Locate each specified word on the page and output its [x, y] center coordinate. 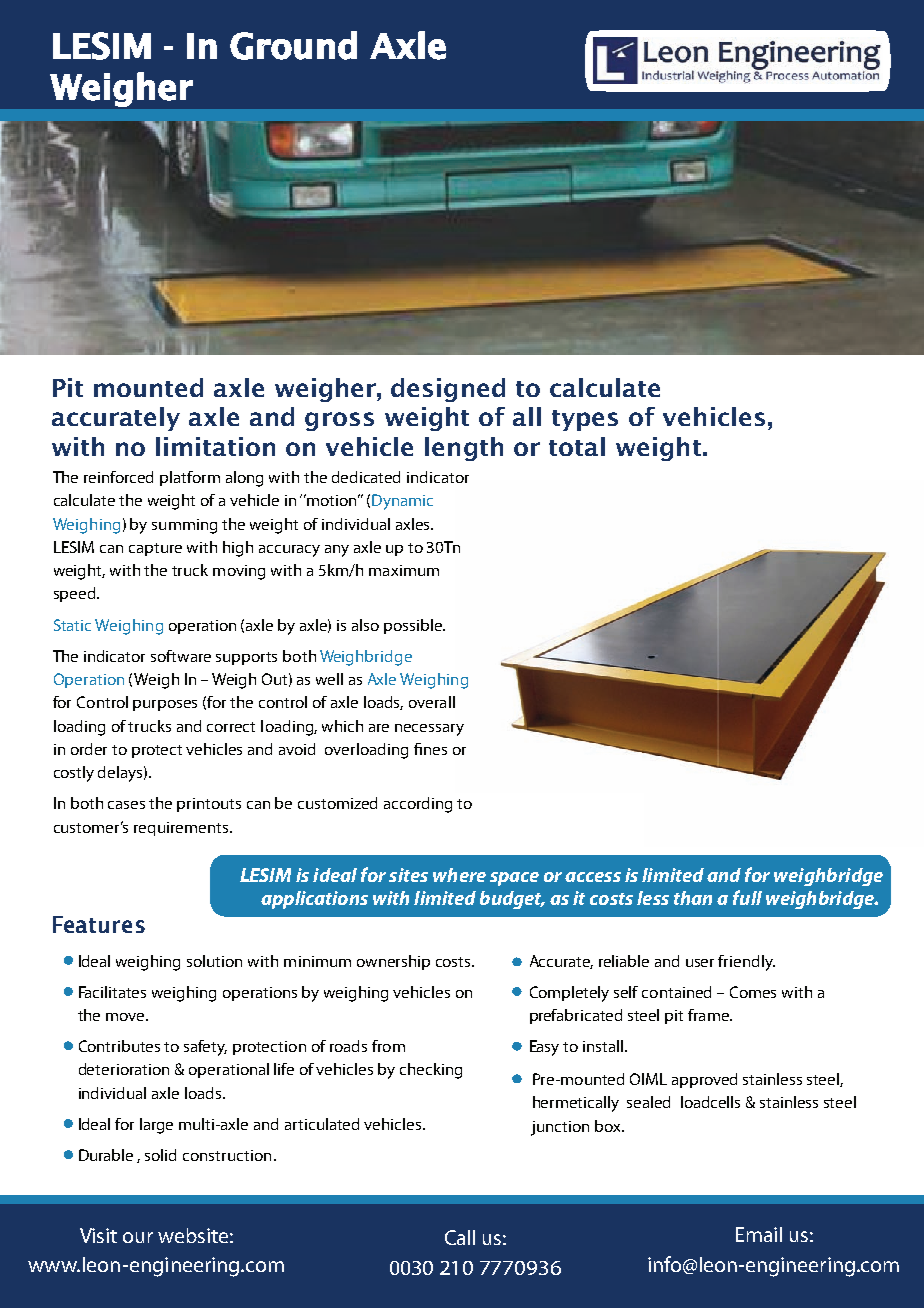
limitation [215, 446]
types [585, 420]
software [181, 656]
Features [99, 924]
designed [448, 390]
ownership [393, 962]
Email [759, 1234]
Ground [293, 45]
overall [432, 702]
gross [339, 421]
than [693, 898]
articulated [322, 1124]
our [138, 1237]
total [577, 446]
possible [414, 626]
